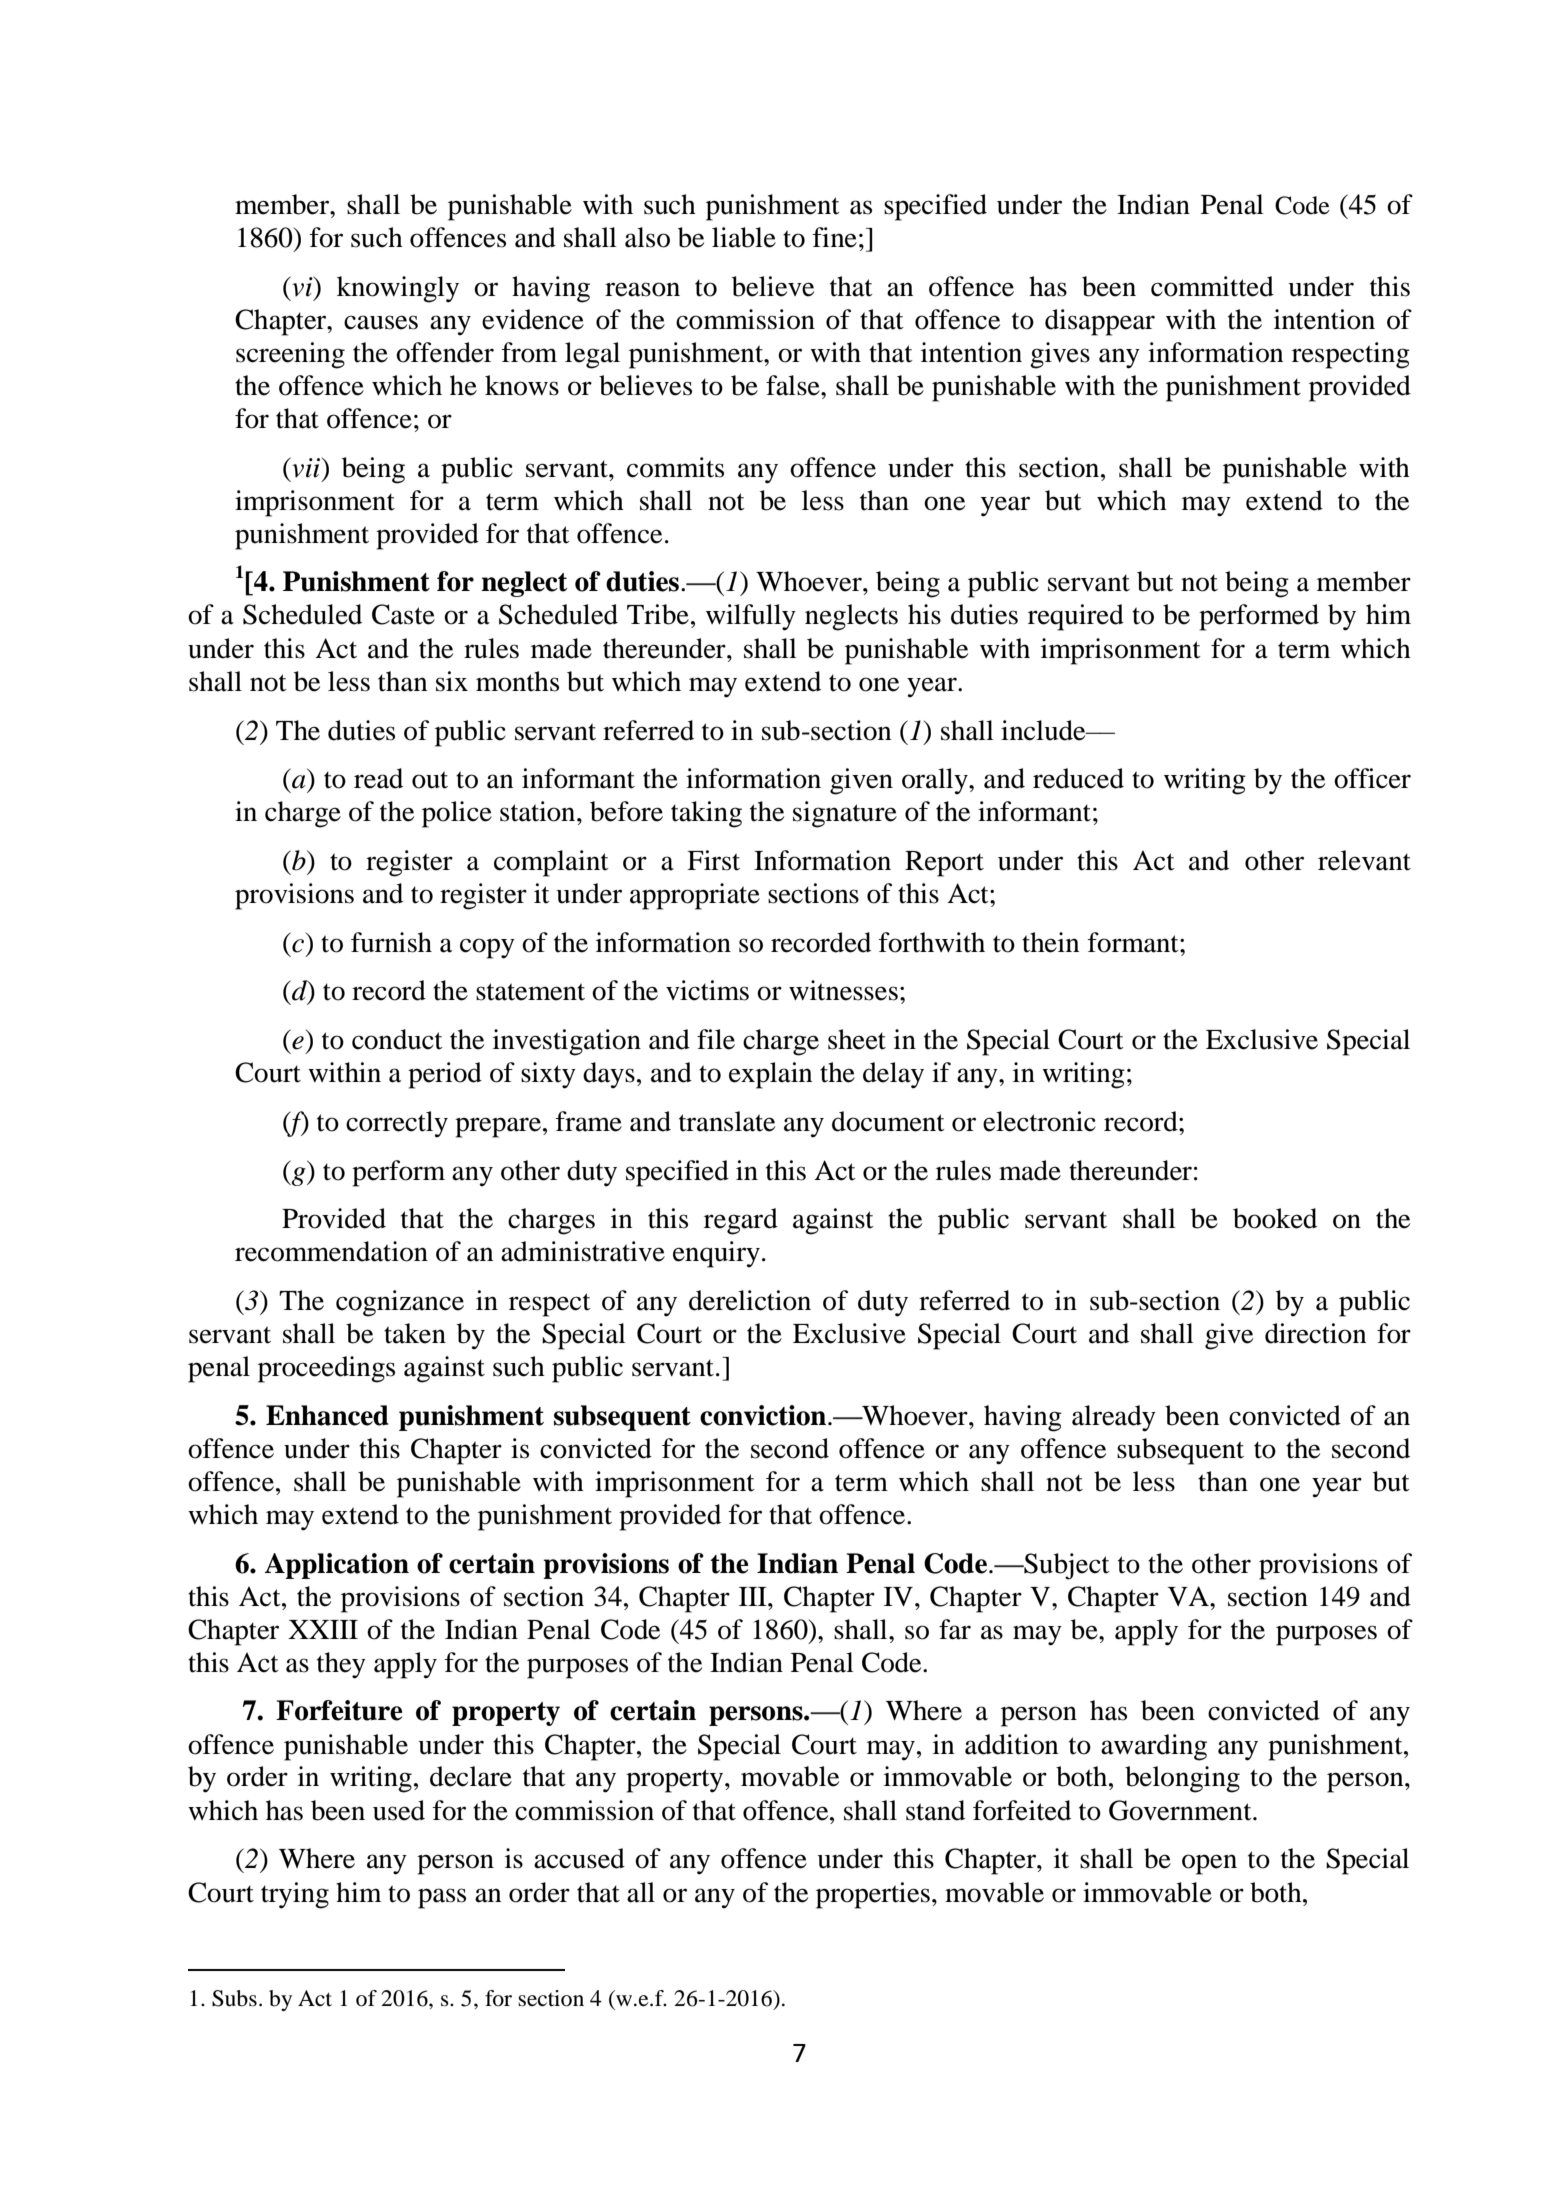 This image has height=2199, width=1555. What do you see at coordinates (835, 237) in the image?
I see `fine` at bounding box center [835, 237].
